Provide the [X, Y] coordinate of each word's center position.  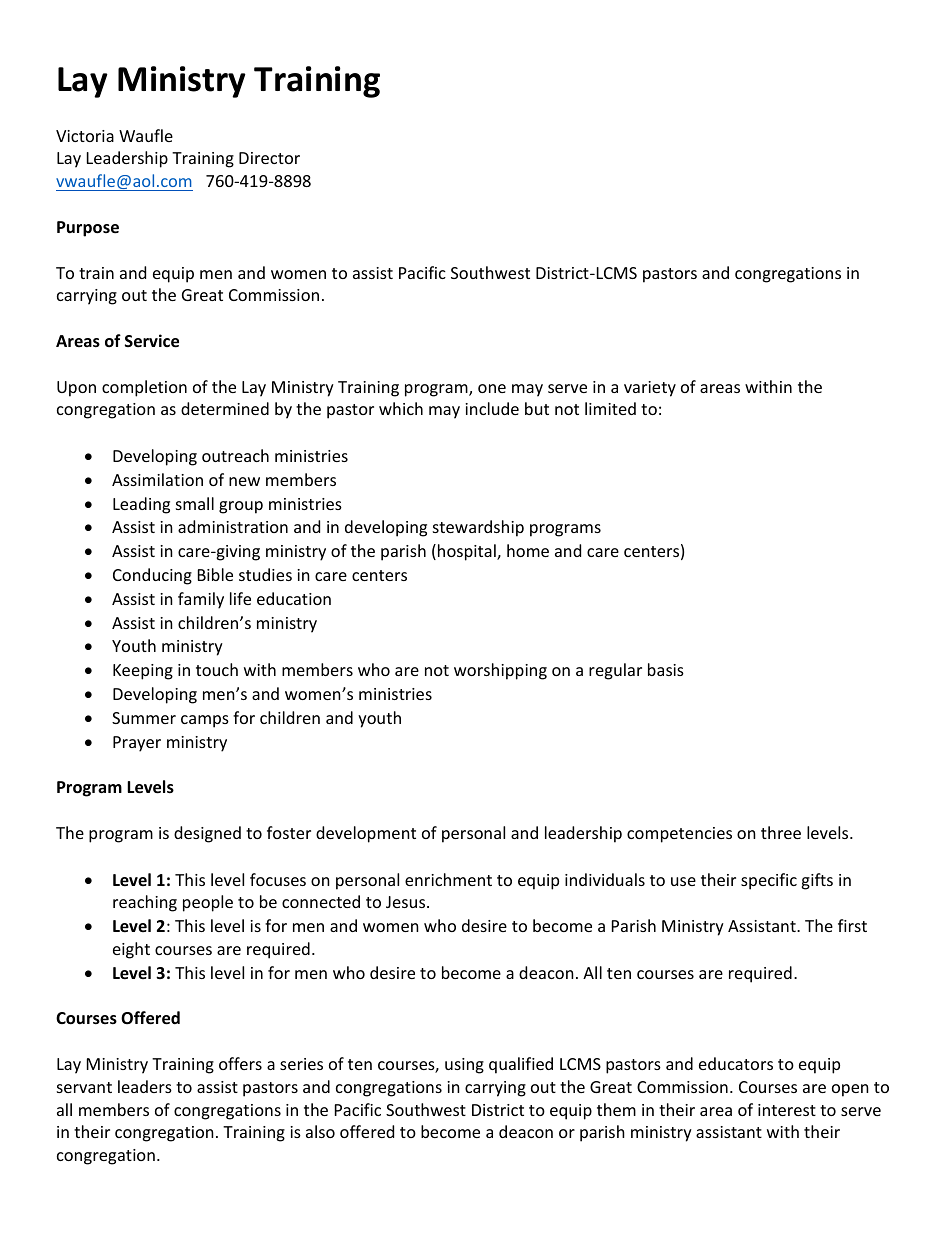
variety [650, 389]
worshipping [500, 671]
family [201, 600]
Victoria [85, 136]
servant [84, 1087]
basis [666, 669]
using [464, 1066]
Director [269, 158]
